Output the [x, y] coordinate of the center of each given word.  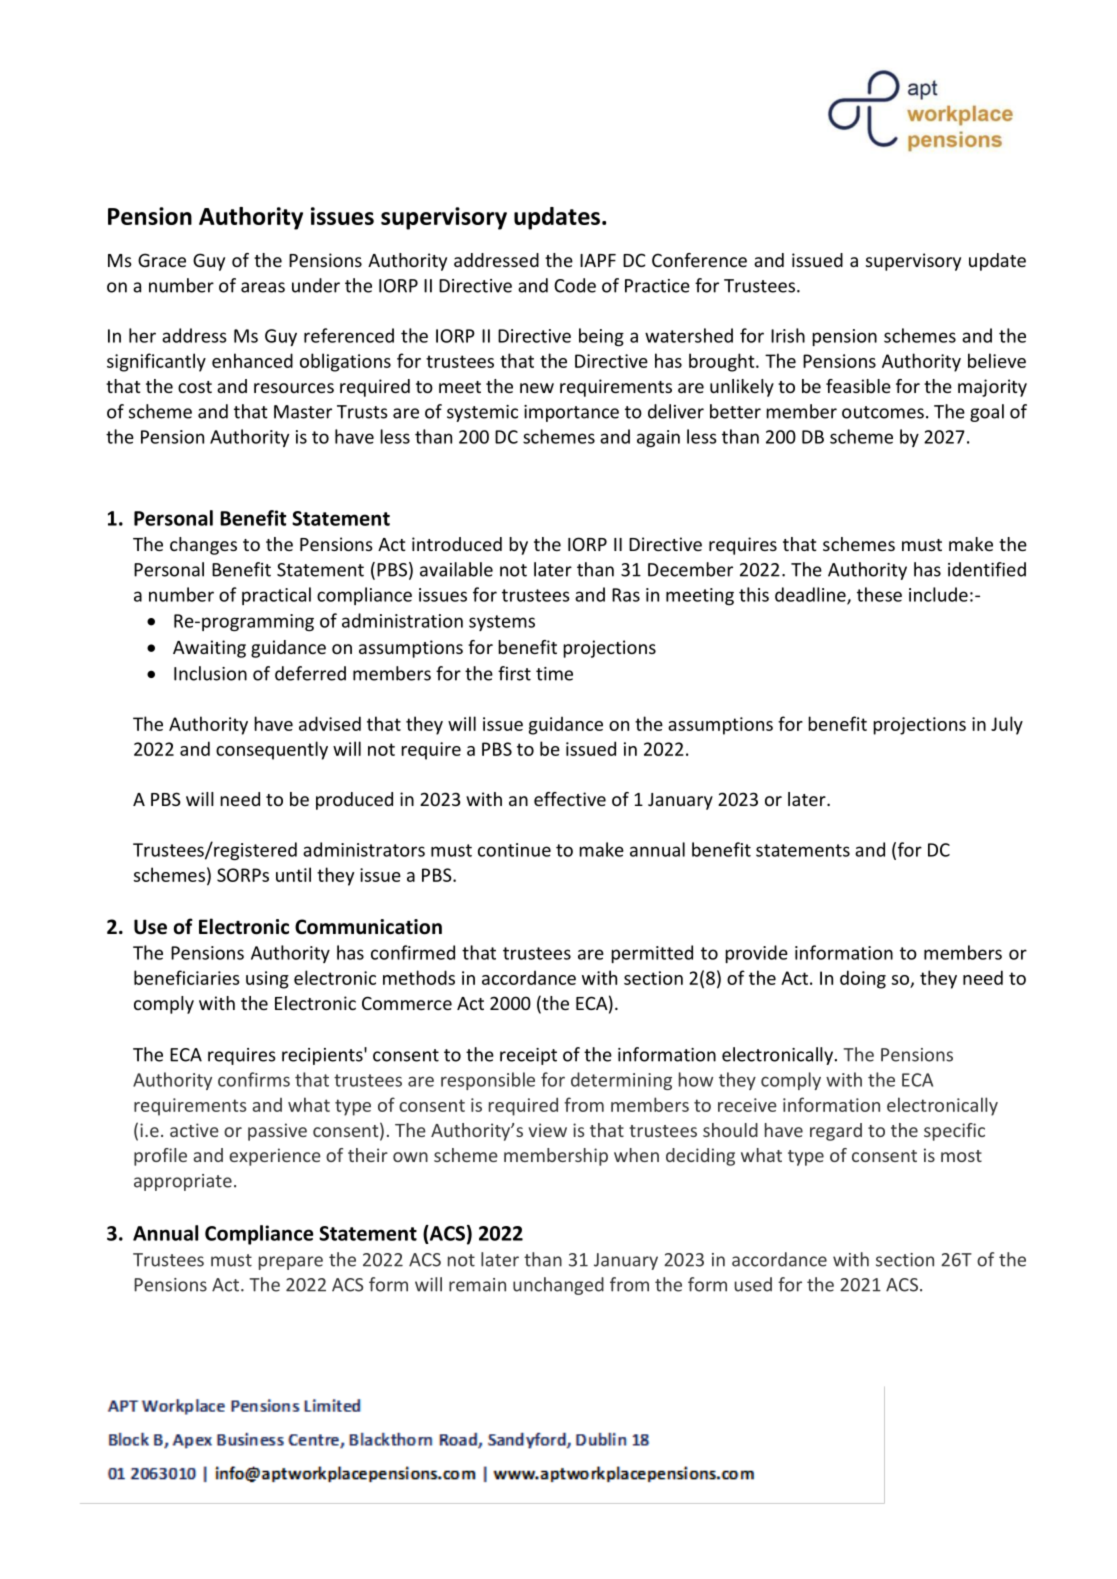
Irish [788, 335]
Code [575, 285]
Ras [626, 595]
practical [276, 596]
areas [263, 287]
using [267, 980]
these [879, 594]
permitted [652, 954]
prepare [291, 1263]
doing [863, 979]
